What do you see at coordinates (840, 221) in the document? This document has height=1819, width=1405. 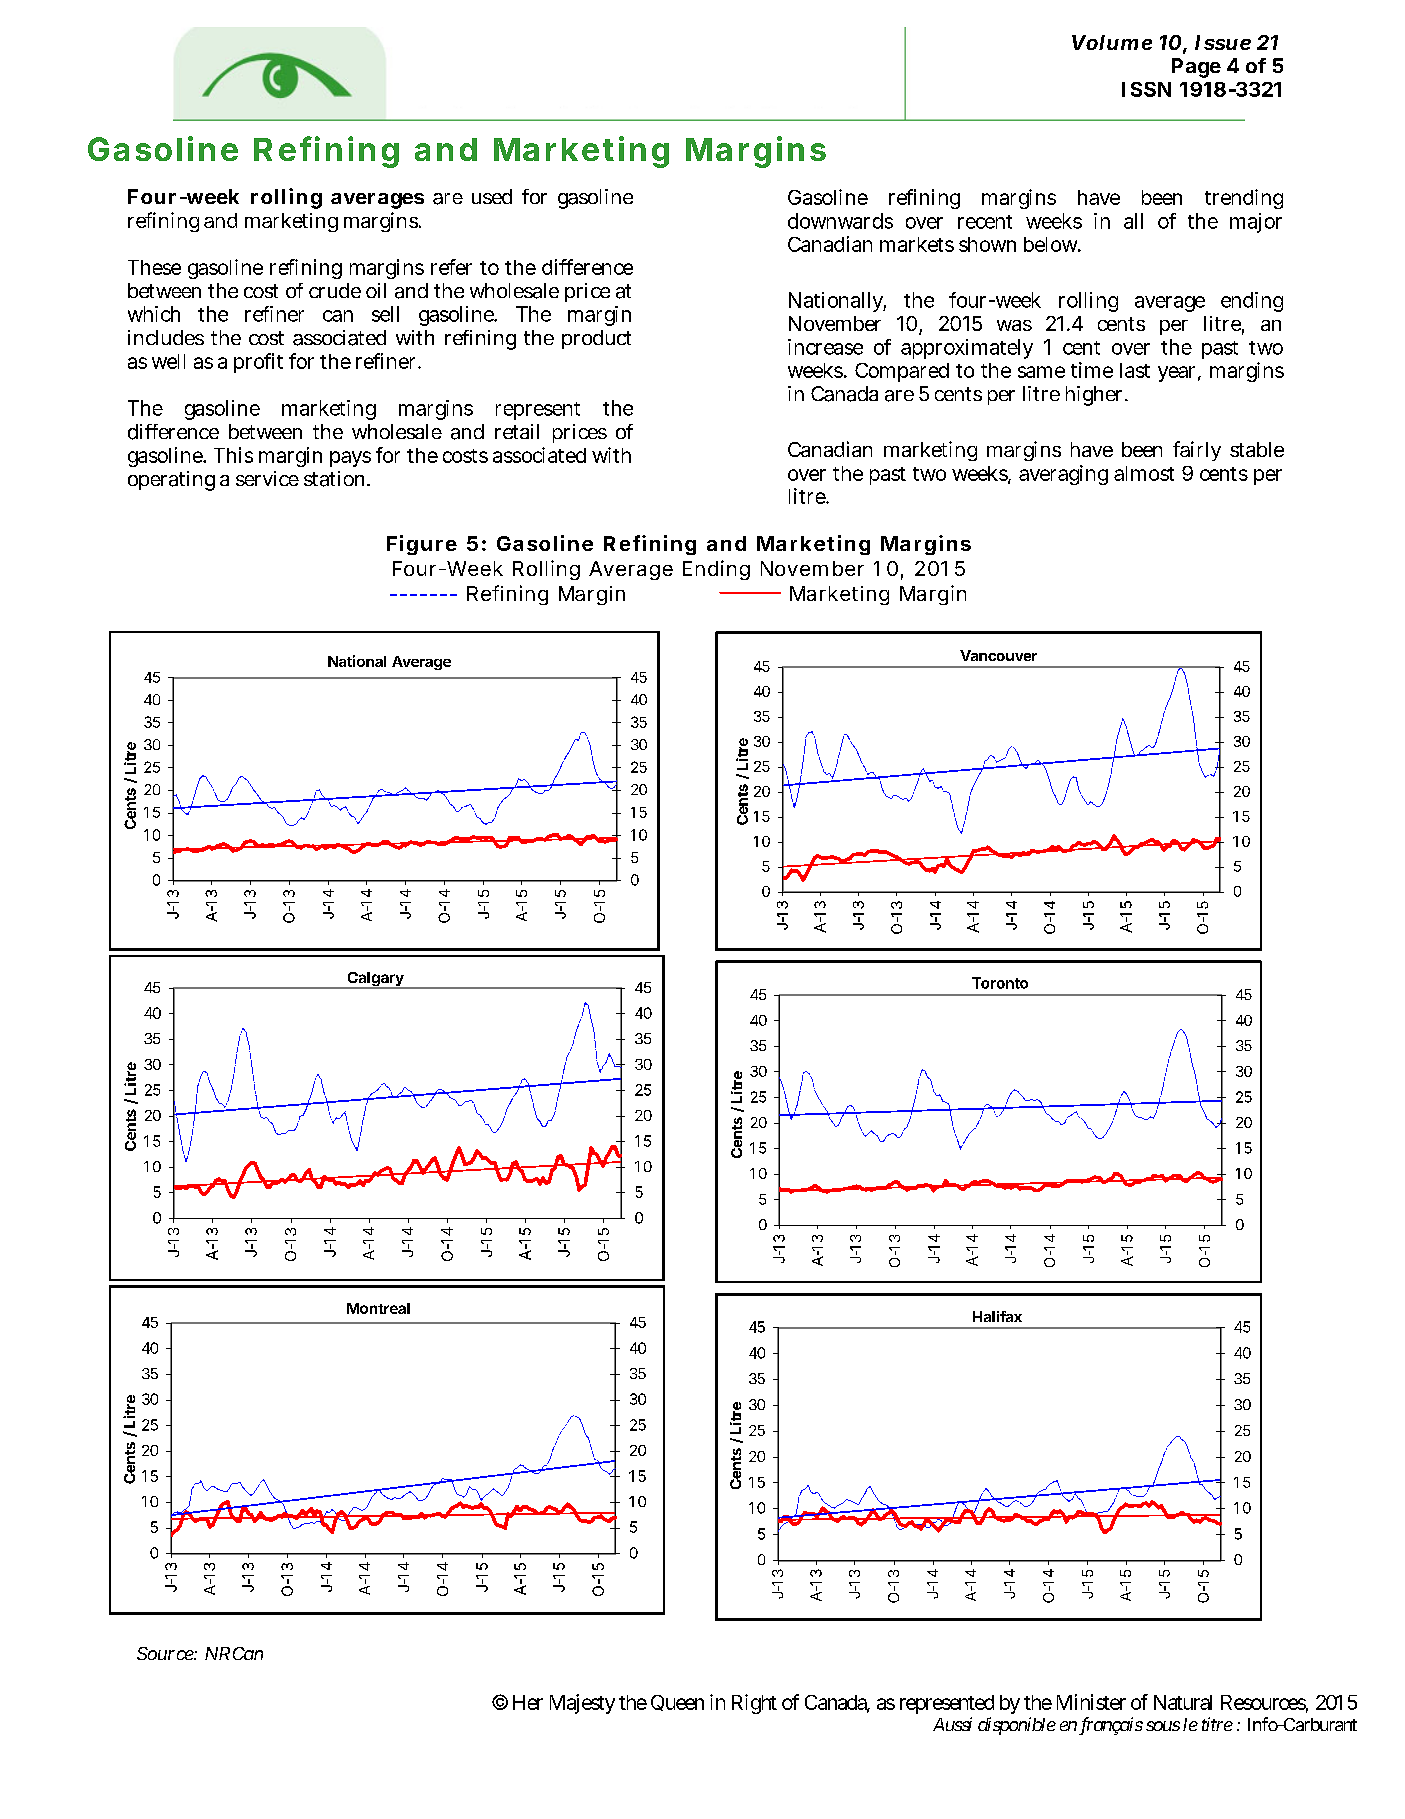 I see `downwards` at bounding box center [840, 221].
